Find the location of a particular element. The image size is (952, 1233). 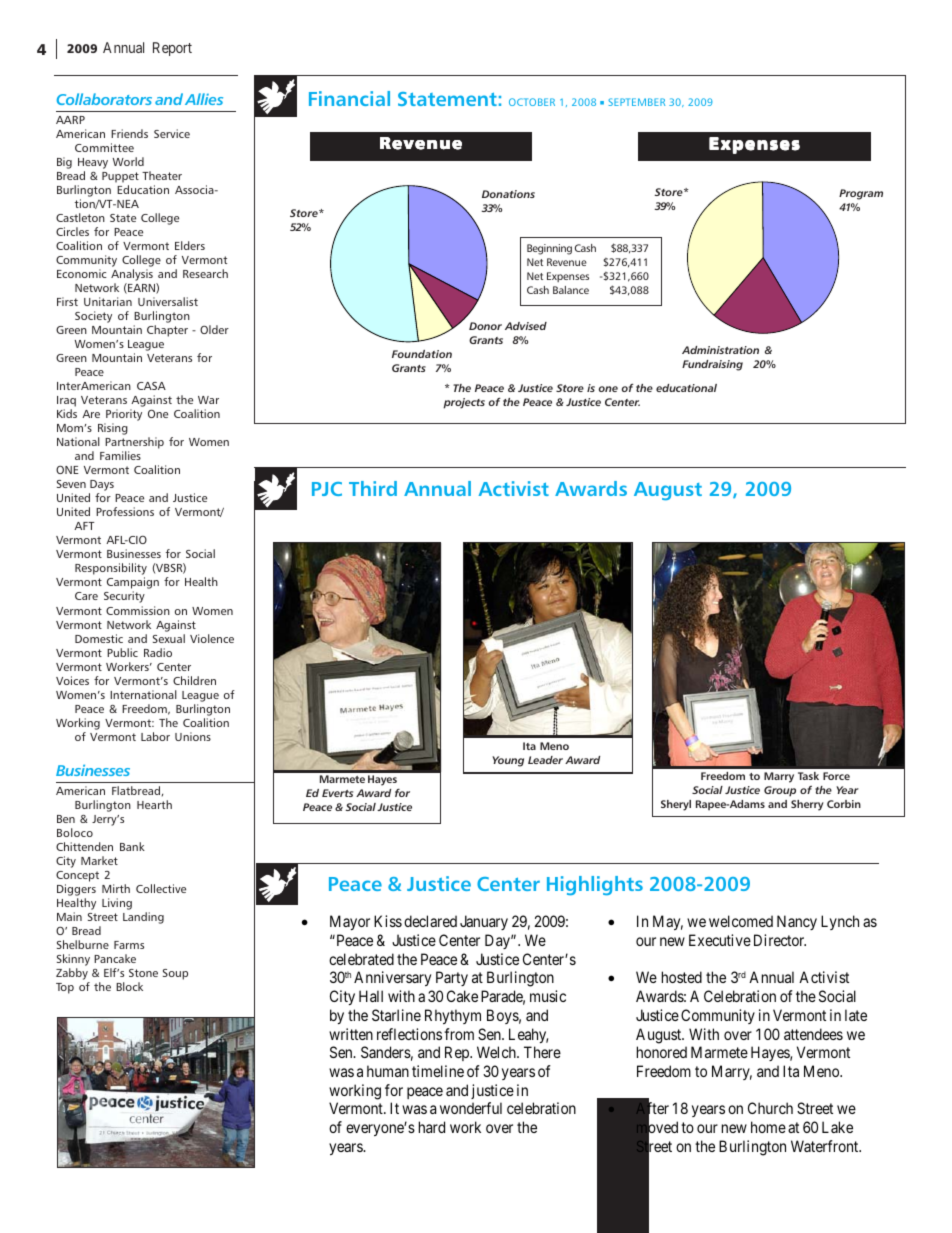

OCTOBER is located at coordinates (532, 102).
